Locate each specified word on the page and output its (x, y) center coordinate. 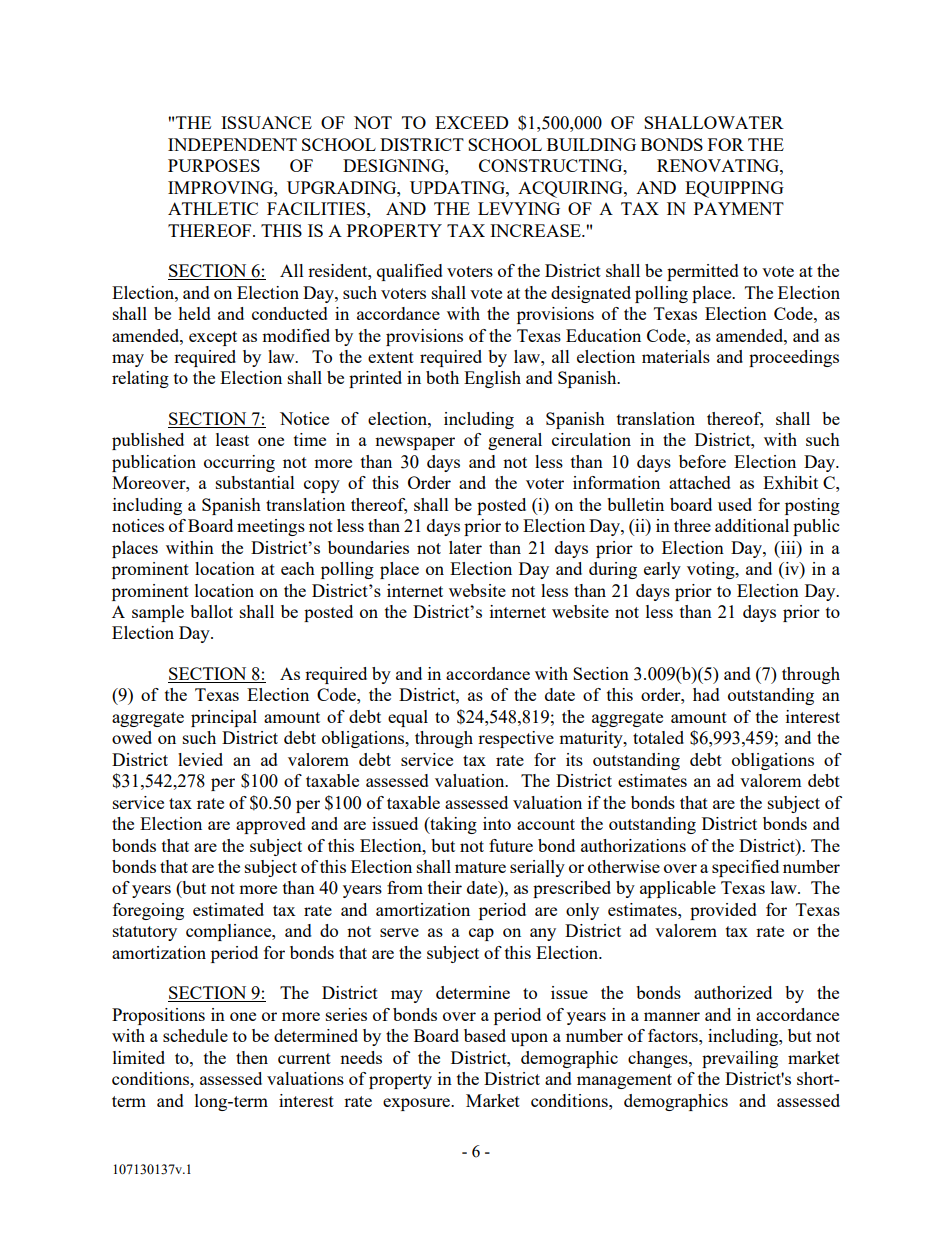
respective (516, 739)
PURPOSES (214, 165)
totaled (658, 737)
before (702, 461)
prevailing (740, 1059)
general (515, 441)
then (252, 1057)
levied (200, 759)
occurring (239, 463)
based (485, 1035)
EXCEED (472, 122)
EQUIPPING (734, 189)
